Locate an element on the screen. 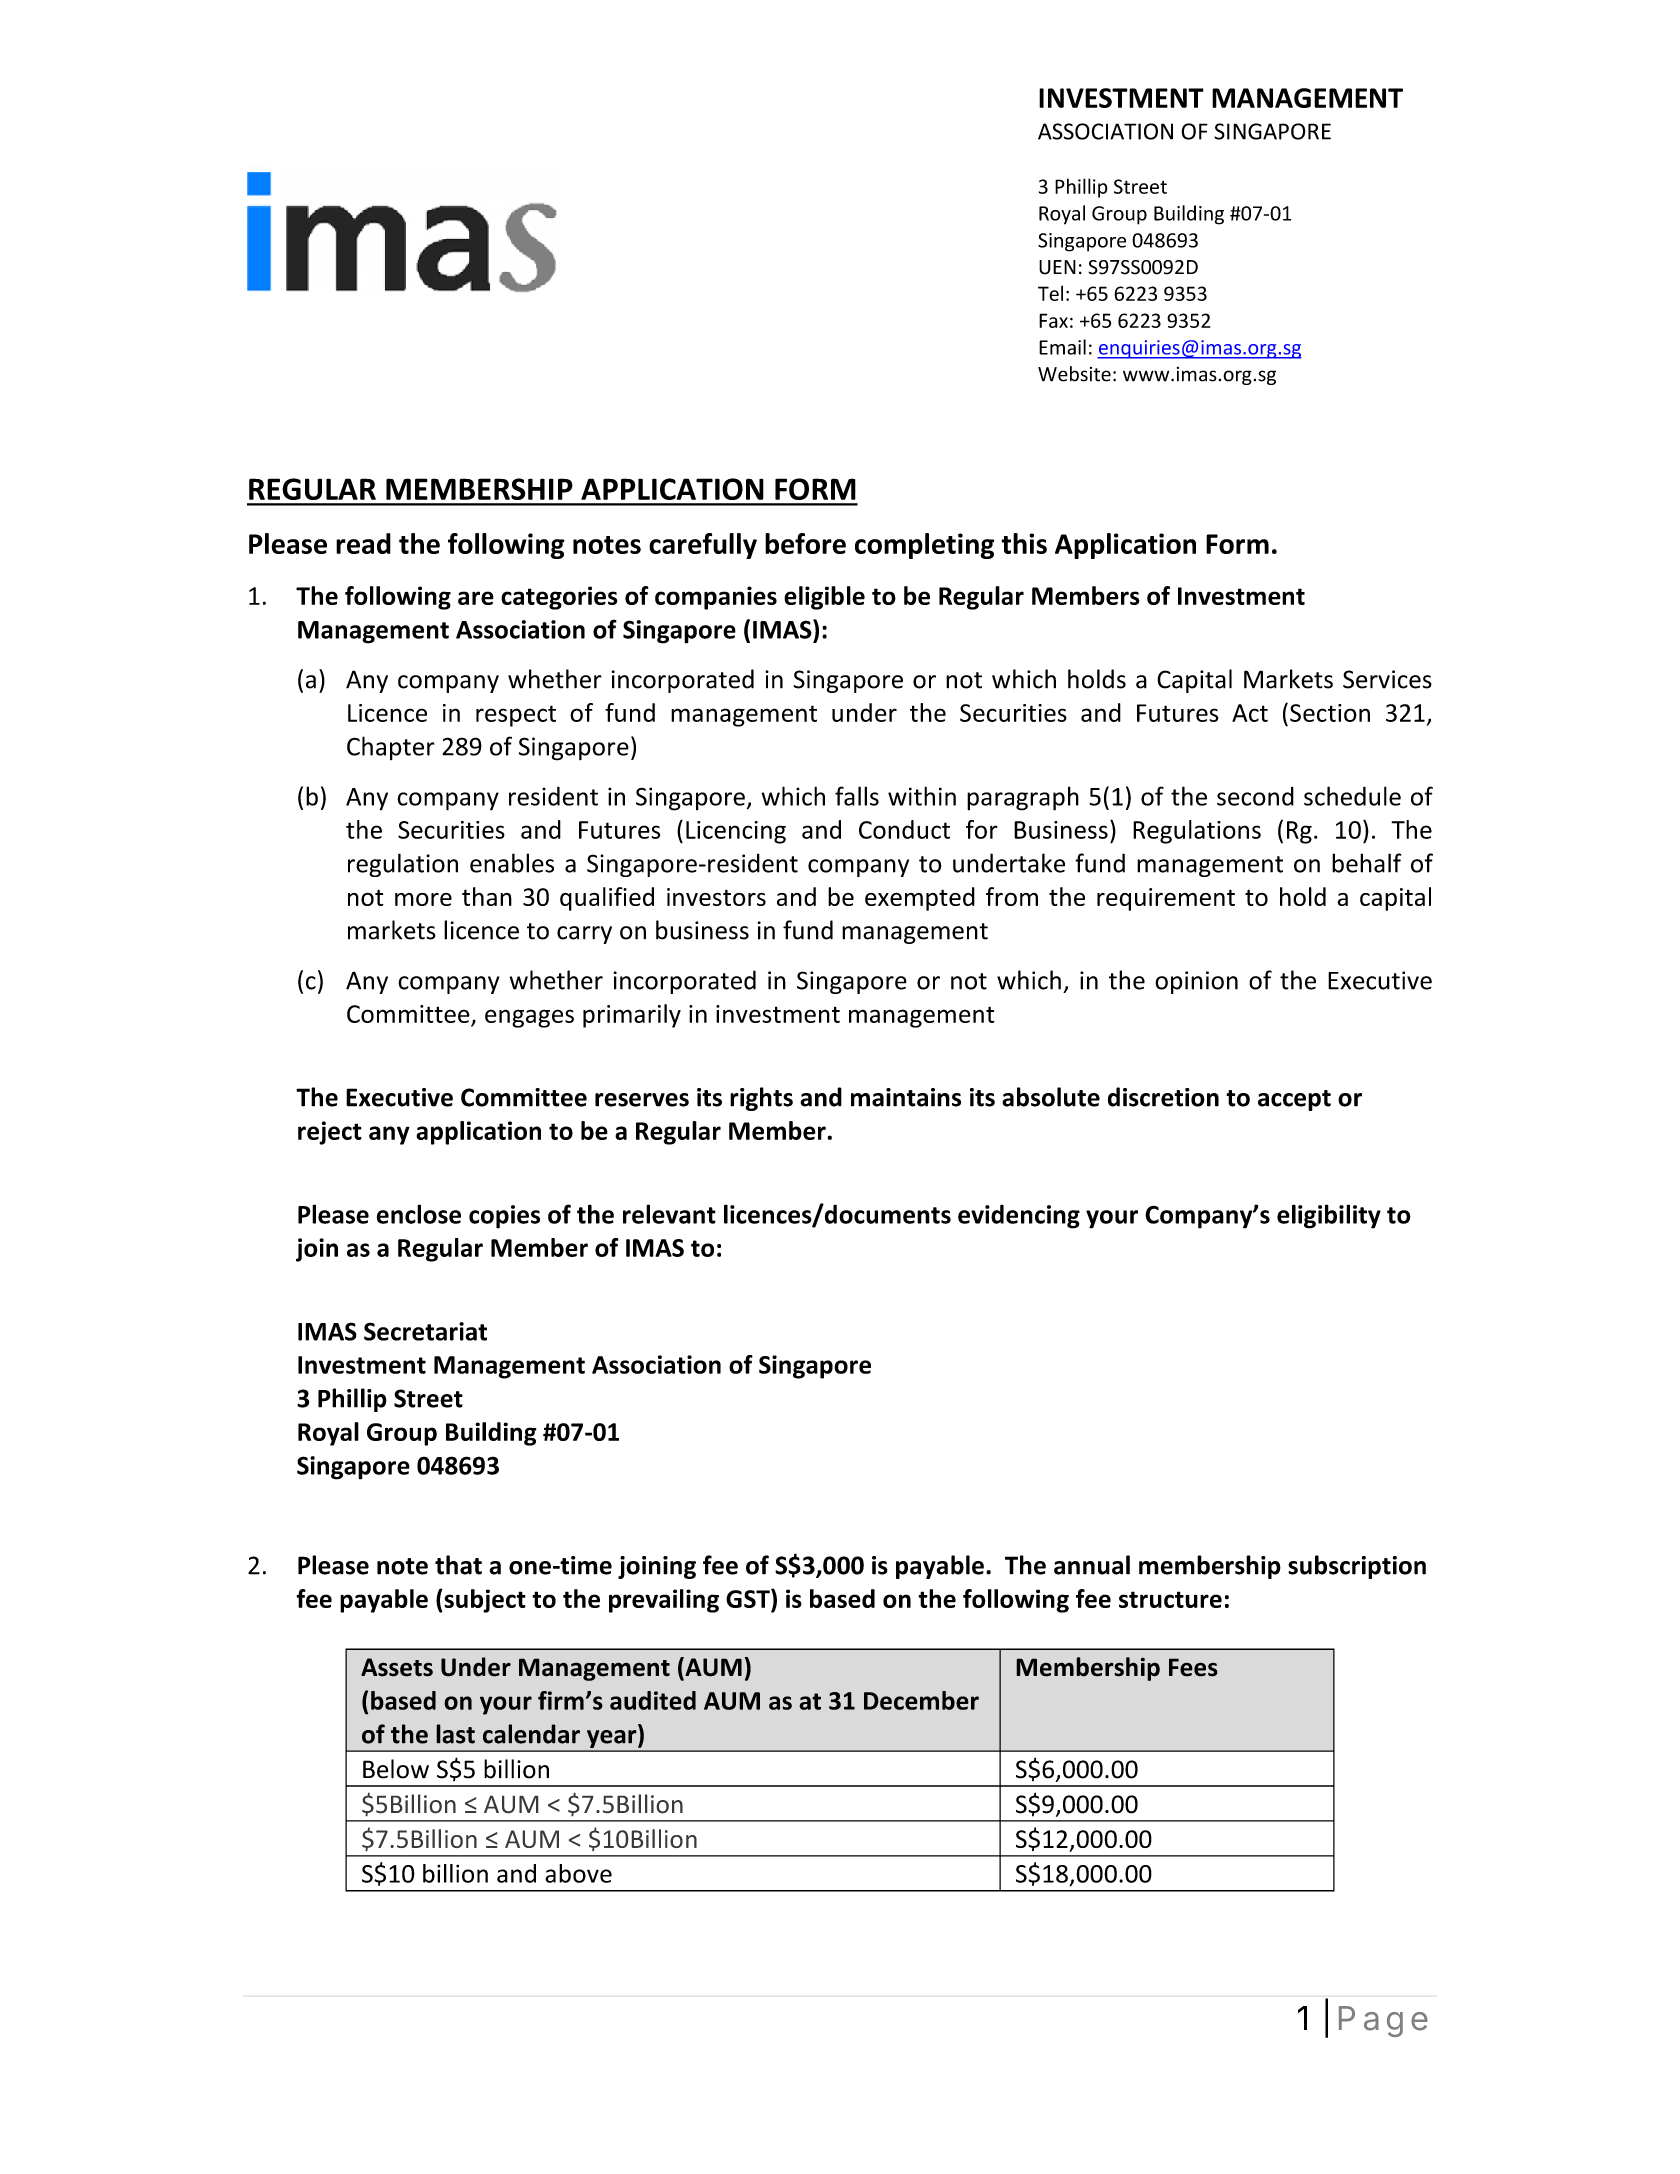  Conduct is located at coordinates (904, 829).
